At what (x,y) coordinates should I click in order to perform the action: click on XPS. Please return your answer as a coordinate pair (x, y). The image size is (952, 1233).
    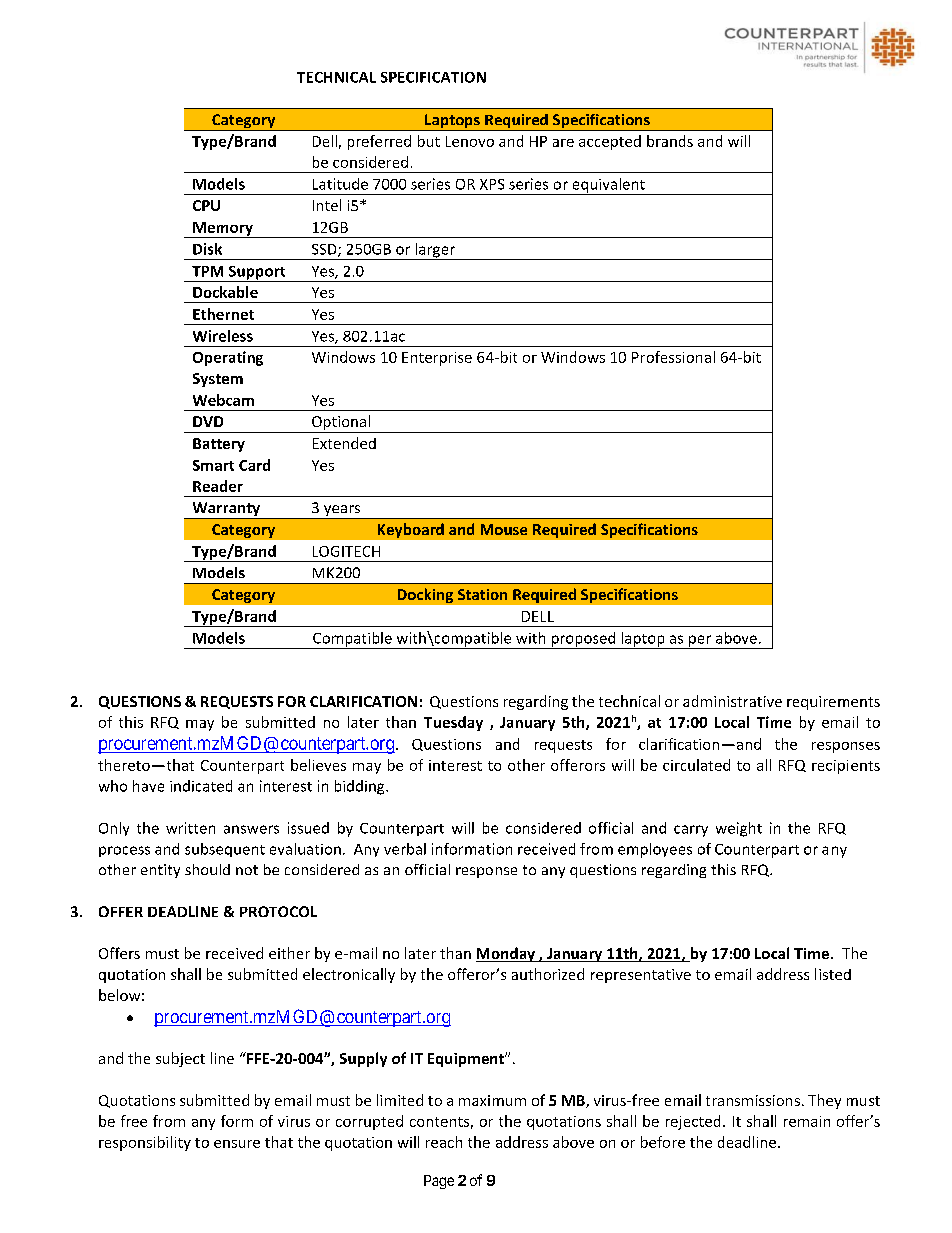
    Looking at the image, I should click on (492, 184).
